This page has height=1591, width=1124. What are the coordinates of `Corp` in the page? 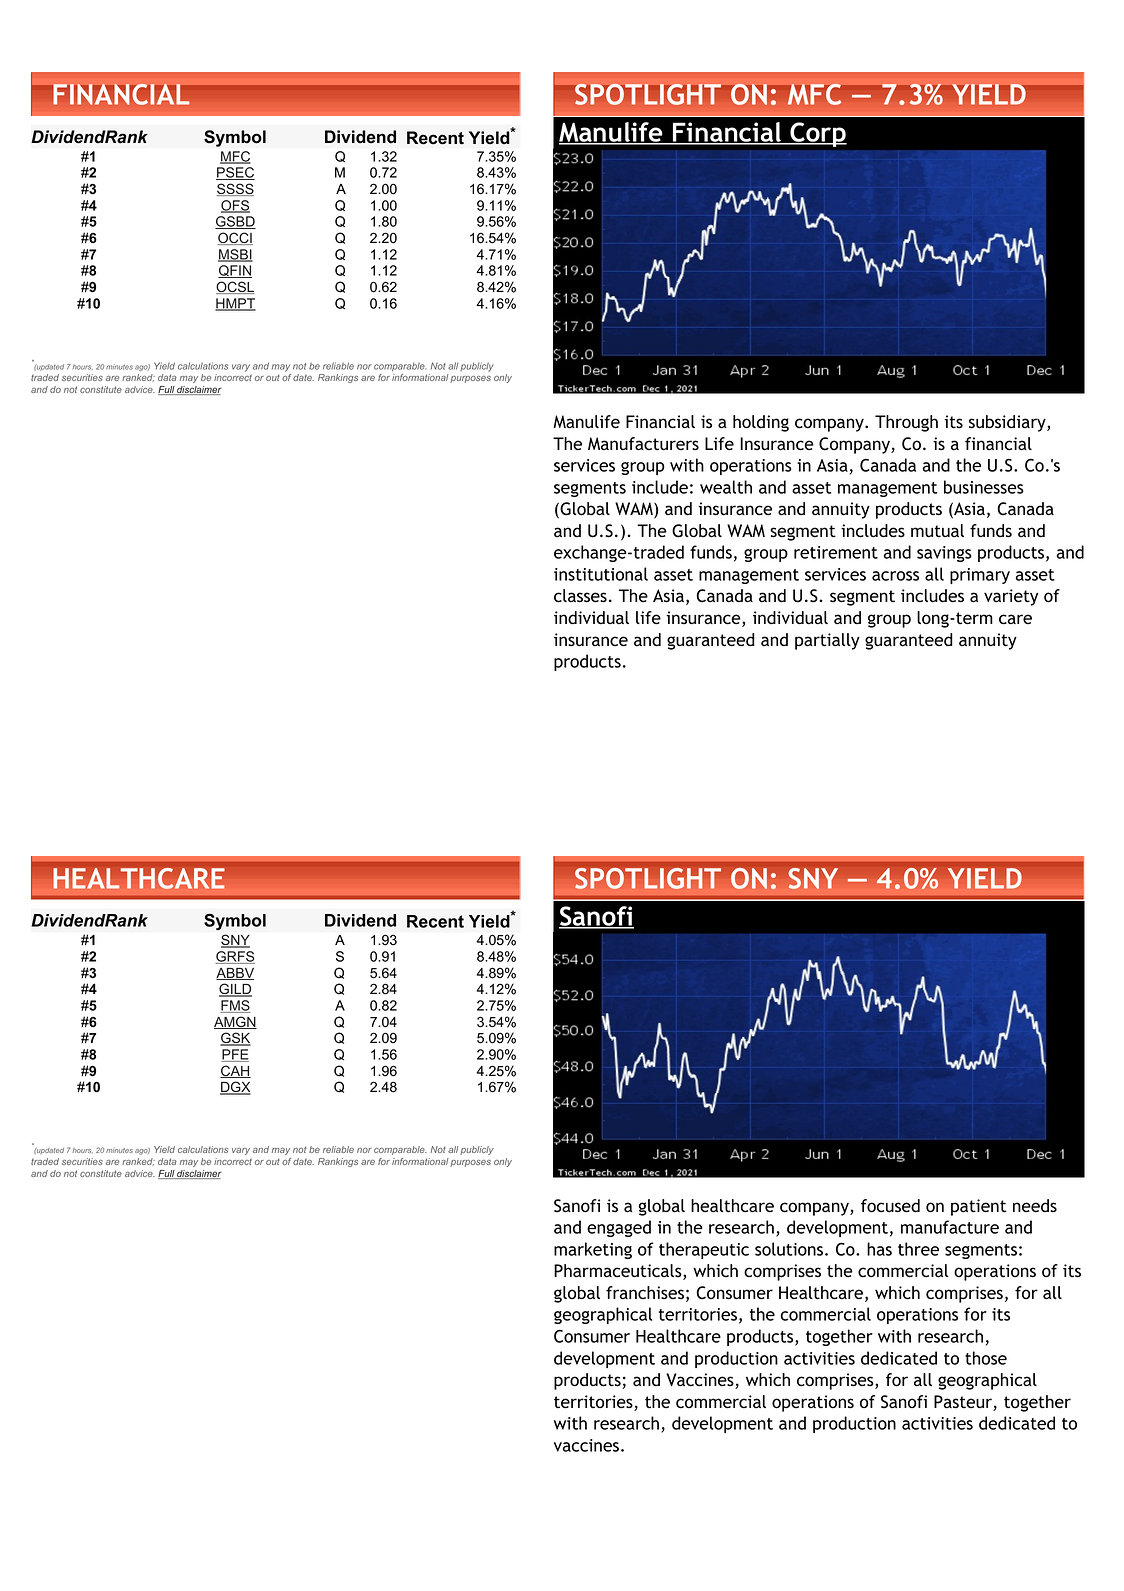 It's located at (817, 134).
